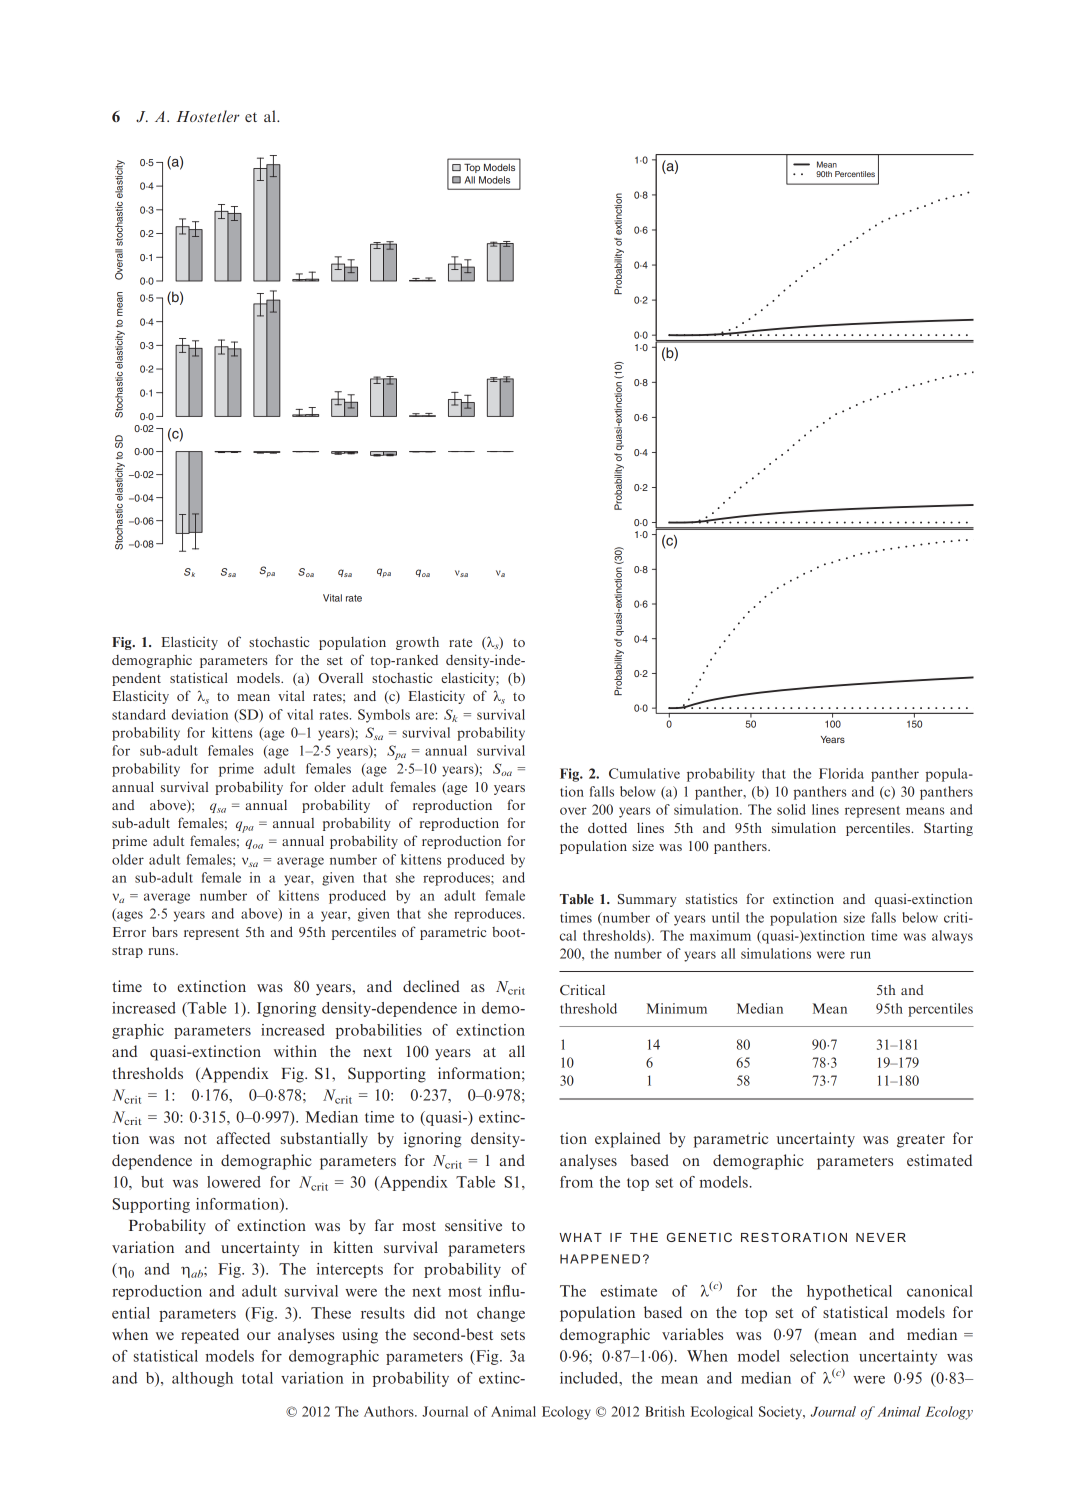  What do you see at coordinates (295, 1051) in the page?
I see `within` at bounding box center [295, 1051].
